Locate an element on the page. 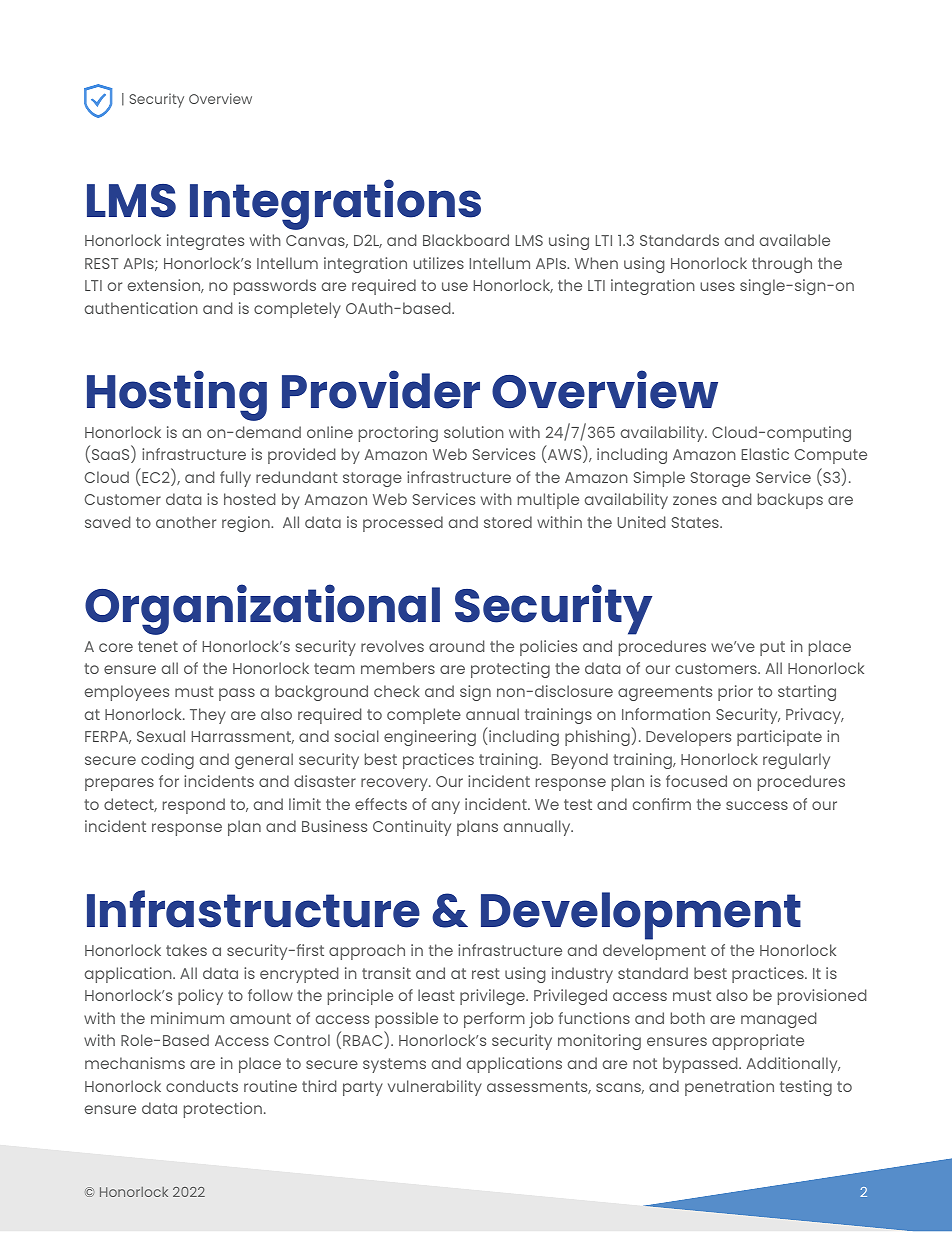  integrates is located at coordinates (205, 242).
